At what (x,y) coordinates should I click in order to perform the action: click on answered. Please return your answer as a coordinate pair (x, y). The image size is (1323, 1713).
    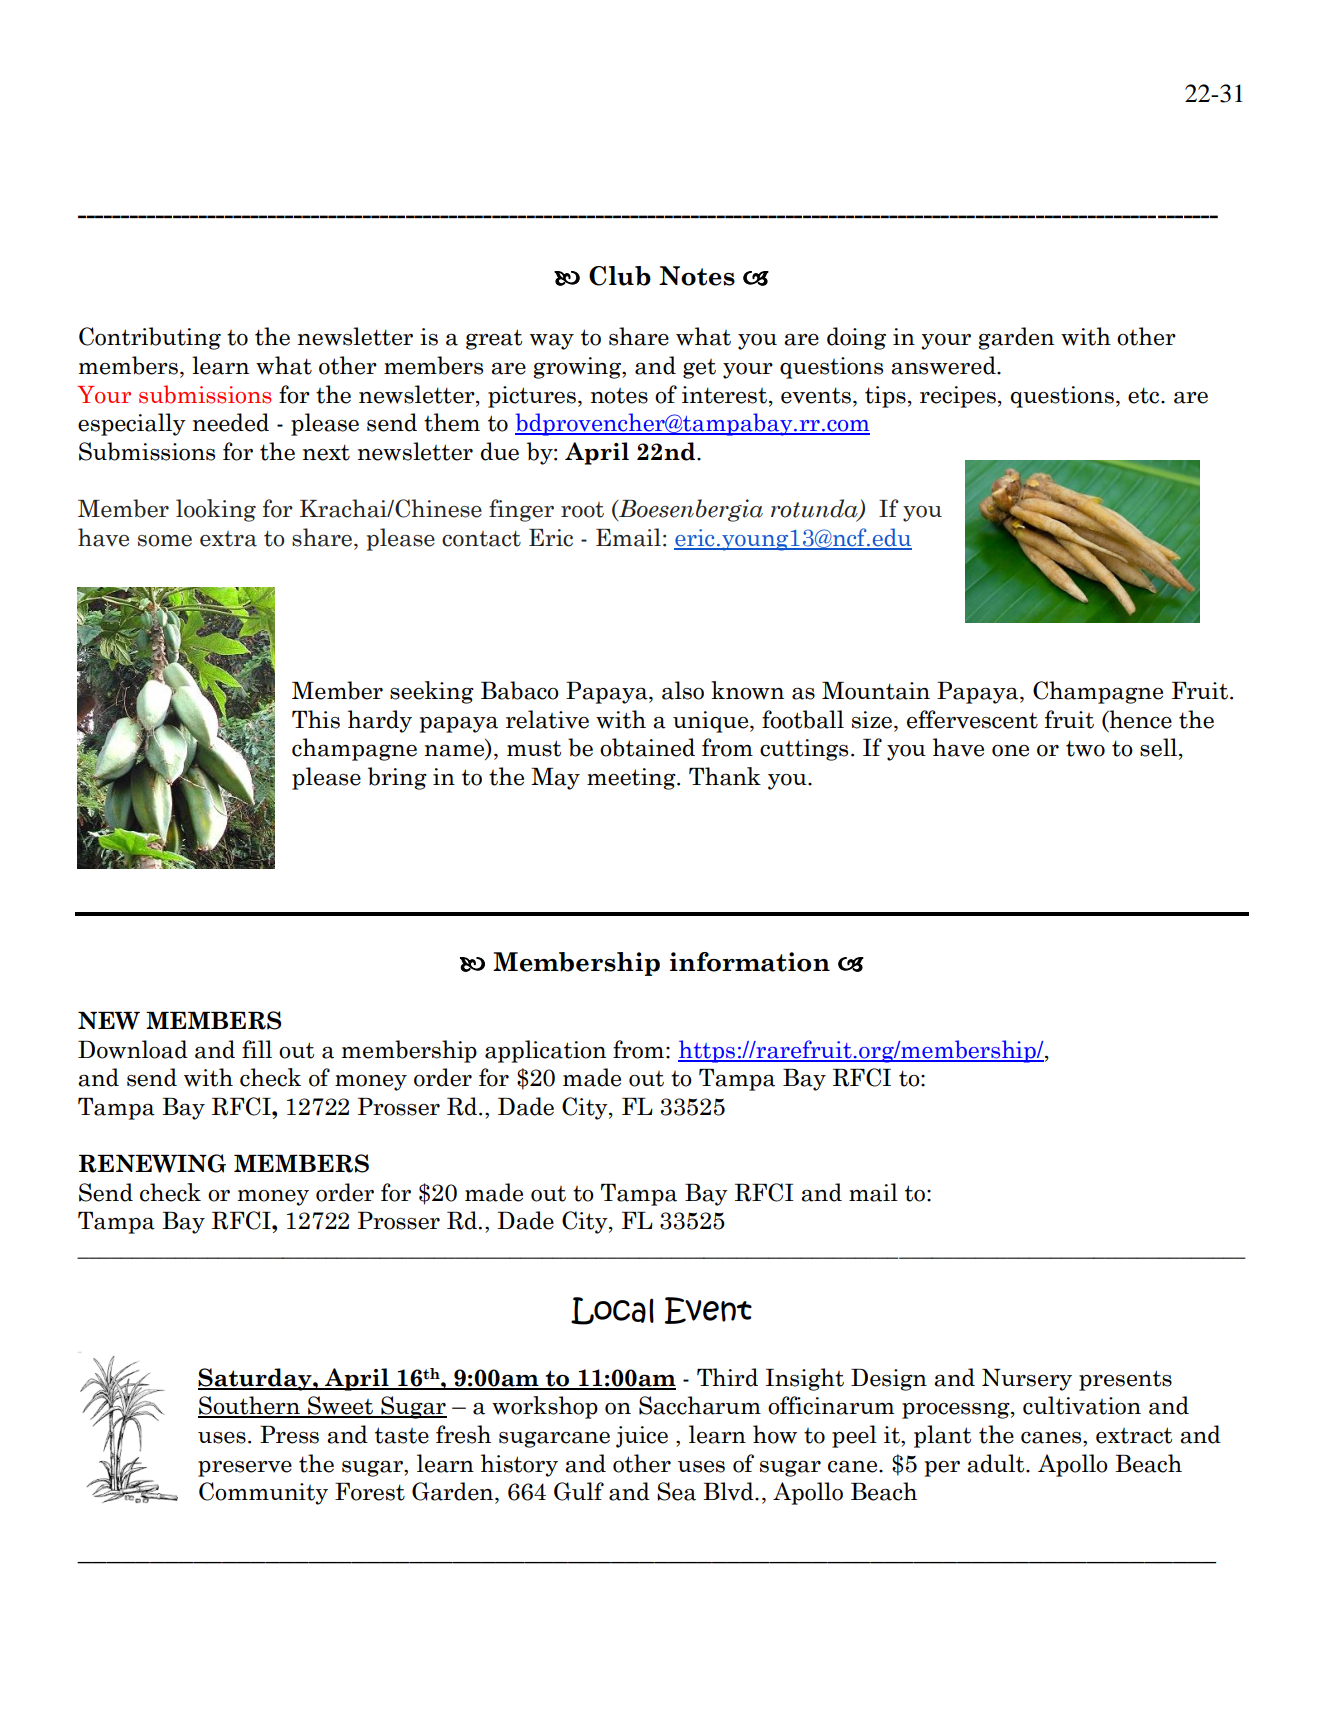
    Looking at the image, I should click on (944, 365).
